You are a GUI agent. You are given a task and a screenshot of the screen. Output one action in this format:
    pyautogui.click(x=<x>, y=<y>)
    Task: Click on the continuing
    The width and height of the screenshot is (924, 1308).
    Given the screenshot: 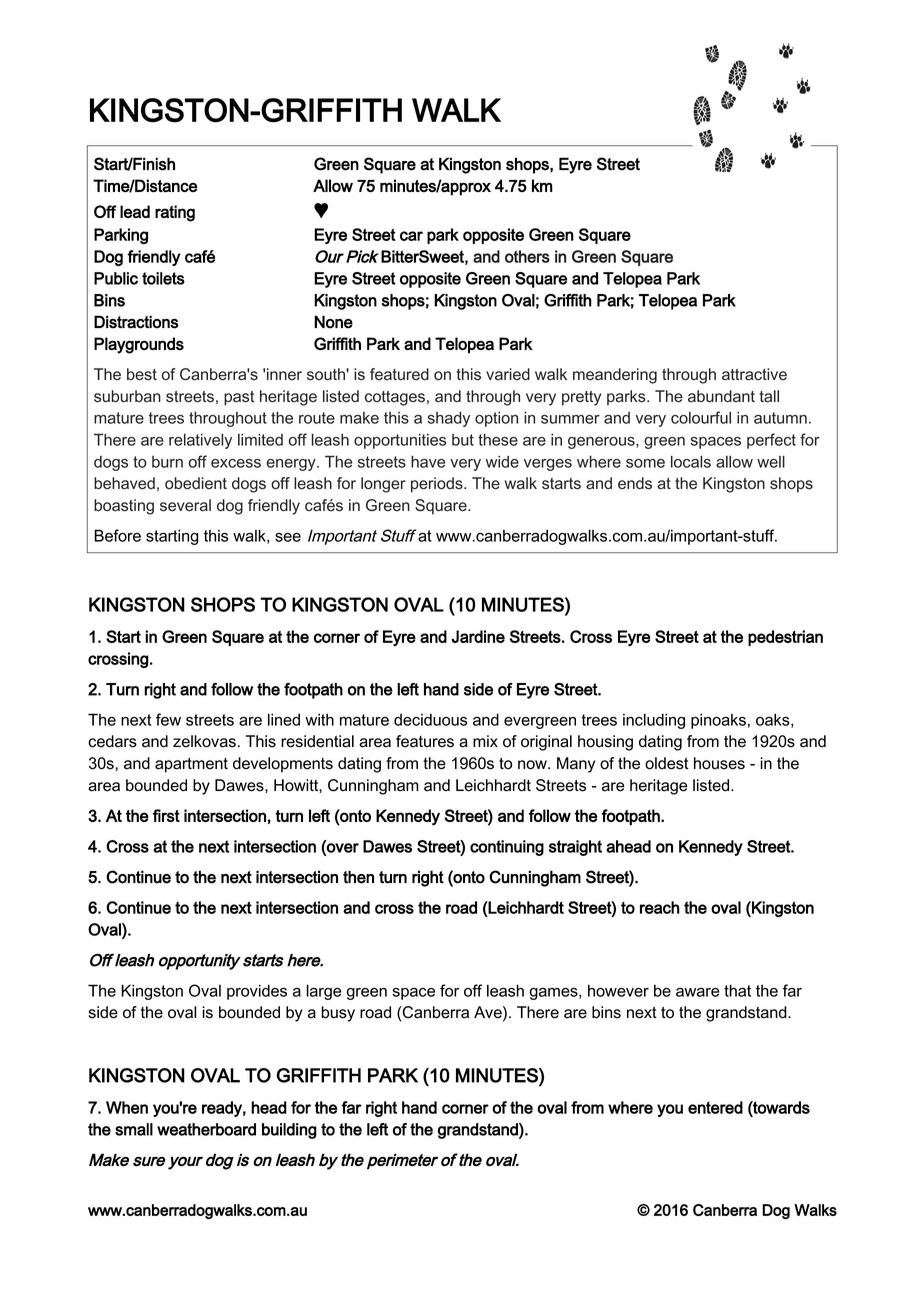 What is the action you would take?
    pyautogui.click(x=507, y=848)
